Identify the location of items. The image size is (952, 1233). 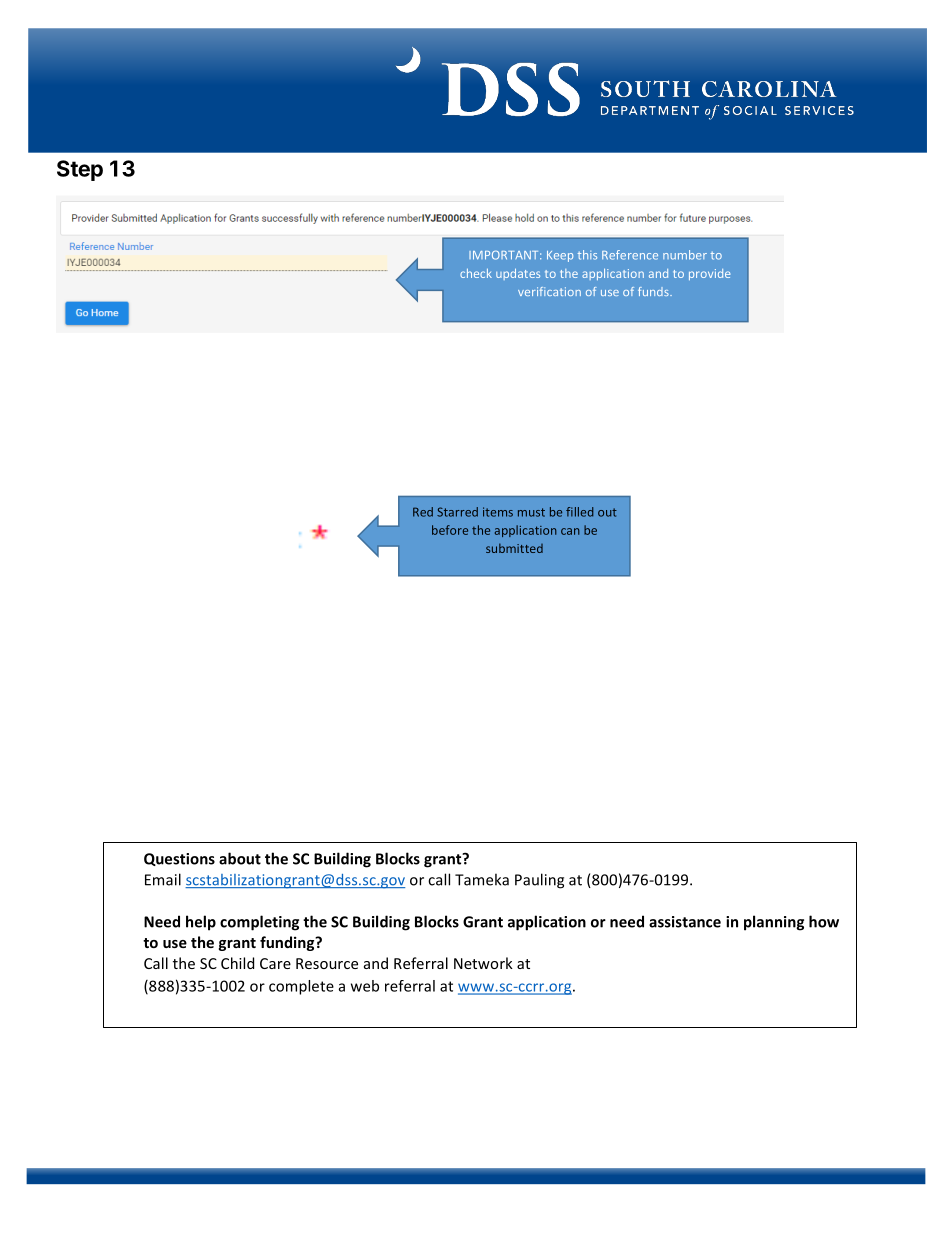
(498, 512).
